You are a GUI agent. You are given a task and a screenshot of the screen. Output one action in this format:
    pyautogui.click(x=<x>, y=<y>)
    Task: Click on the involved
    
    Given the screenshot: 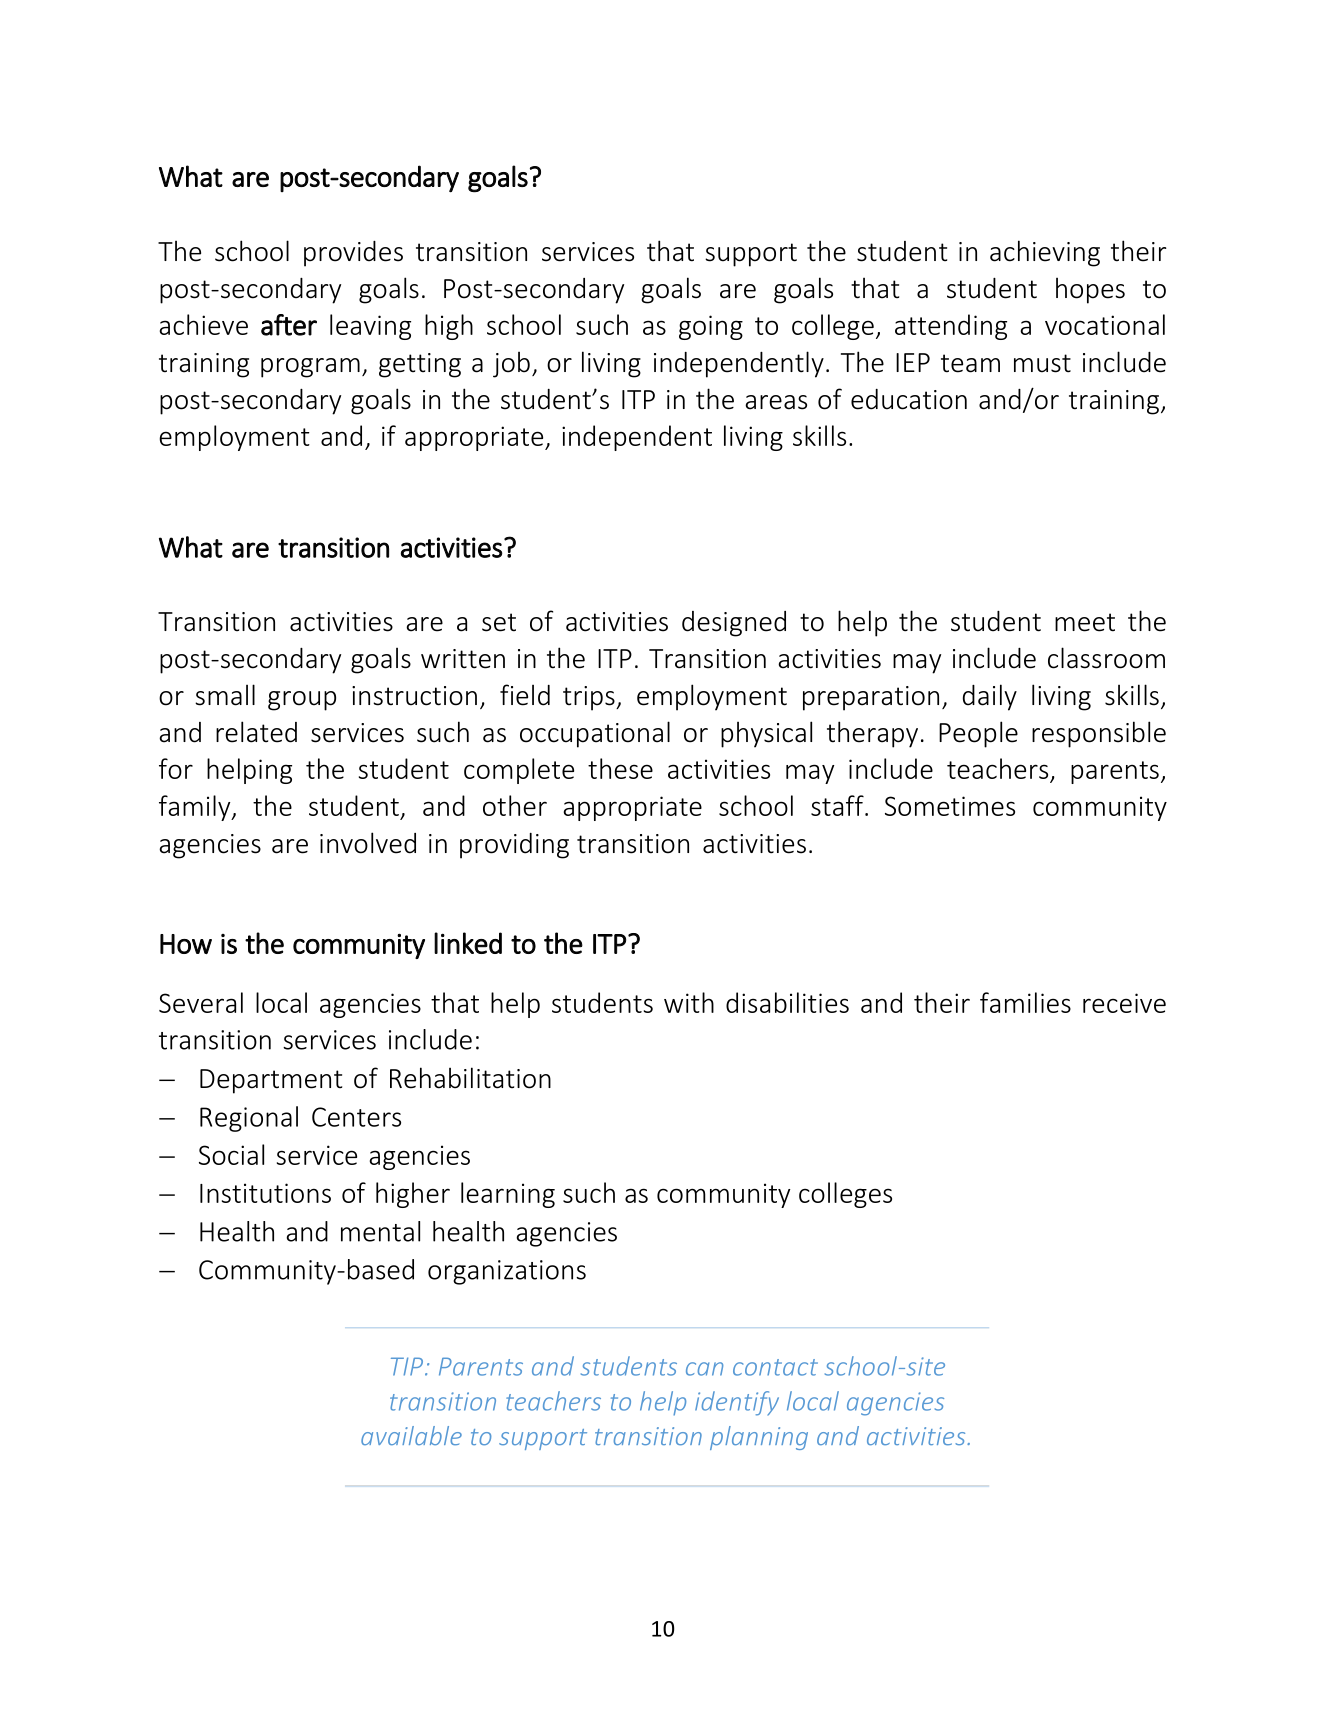 What is the action you would take?
    pyautogui.click(x=368, y=843)
